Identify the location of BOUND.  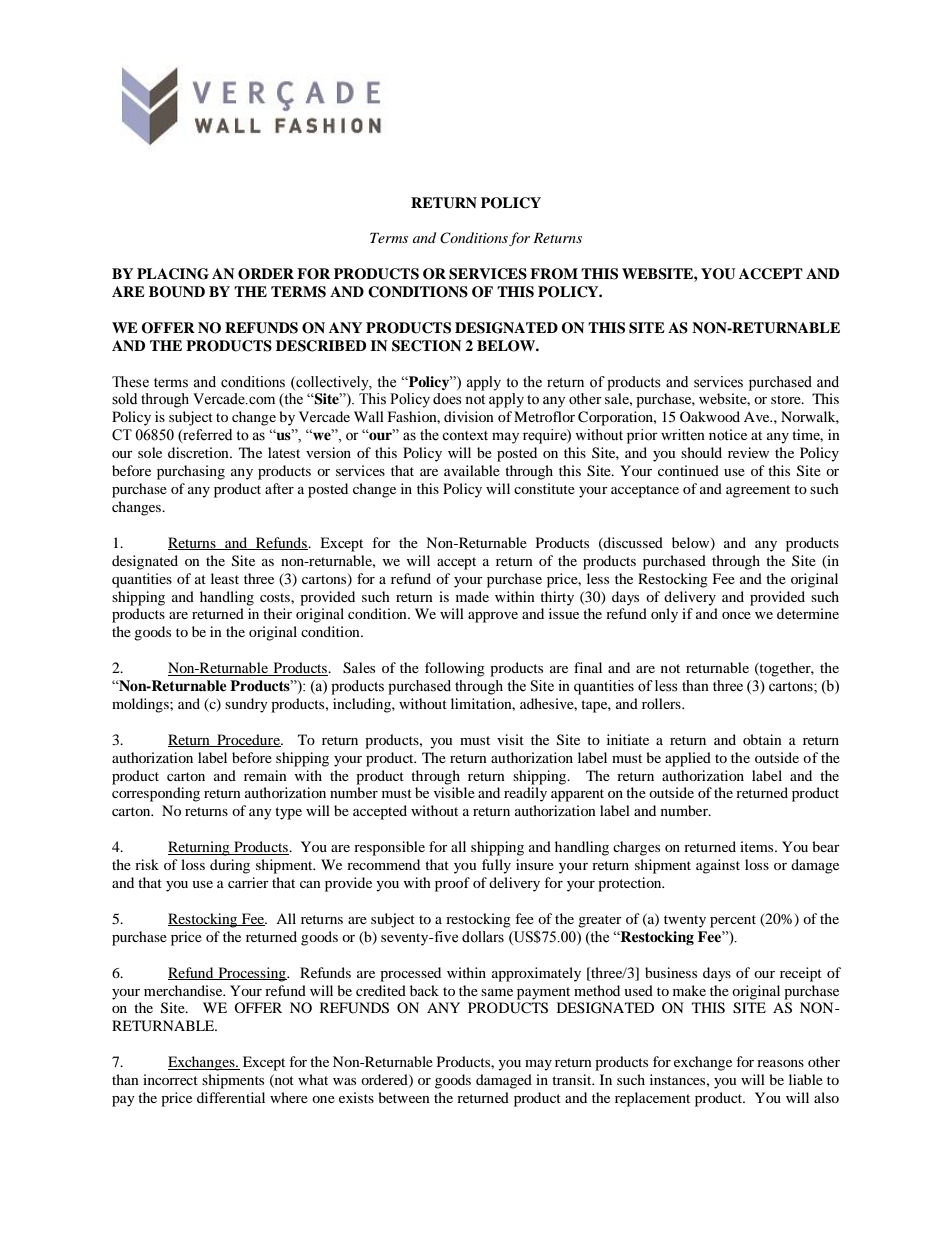
(177, 292).
